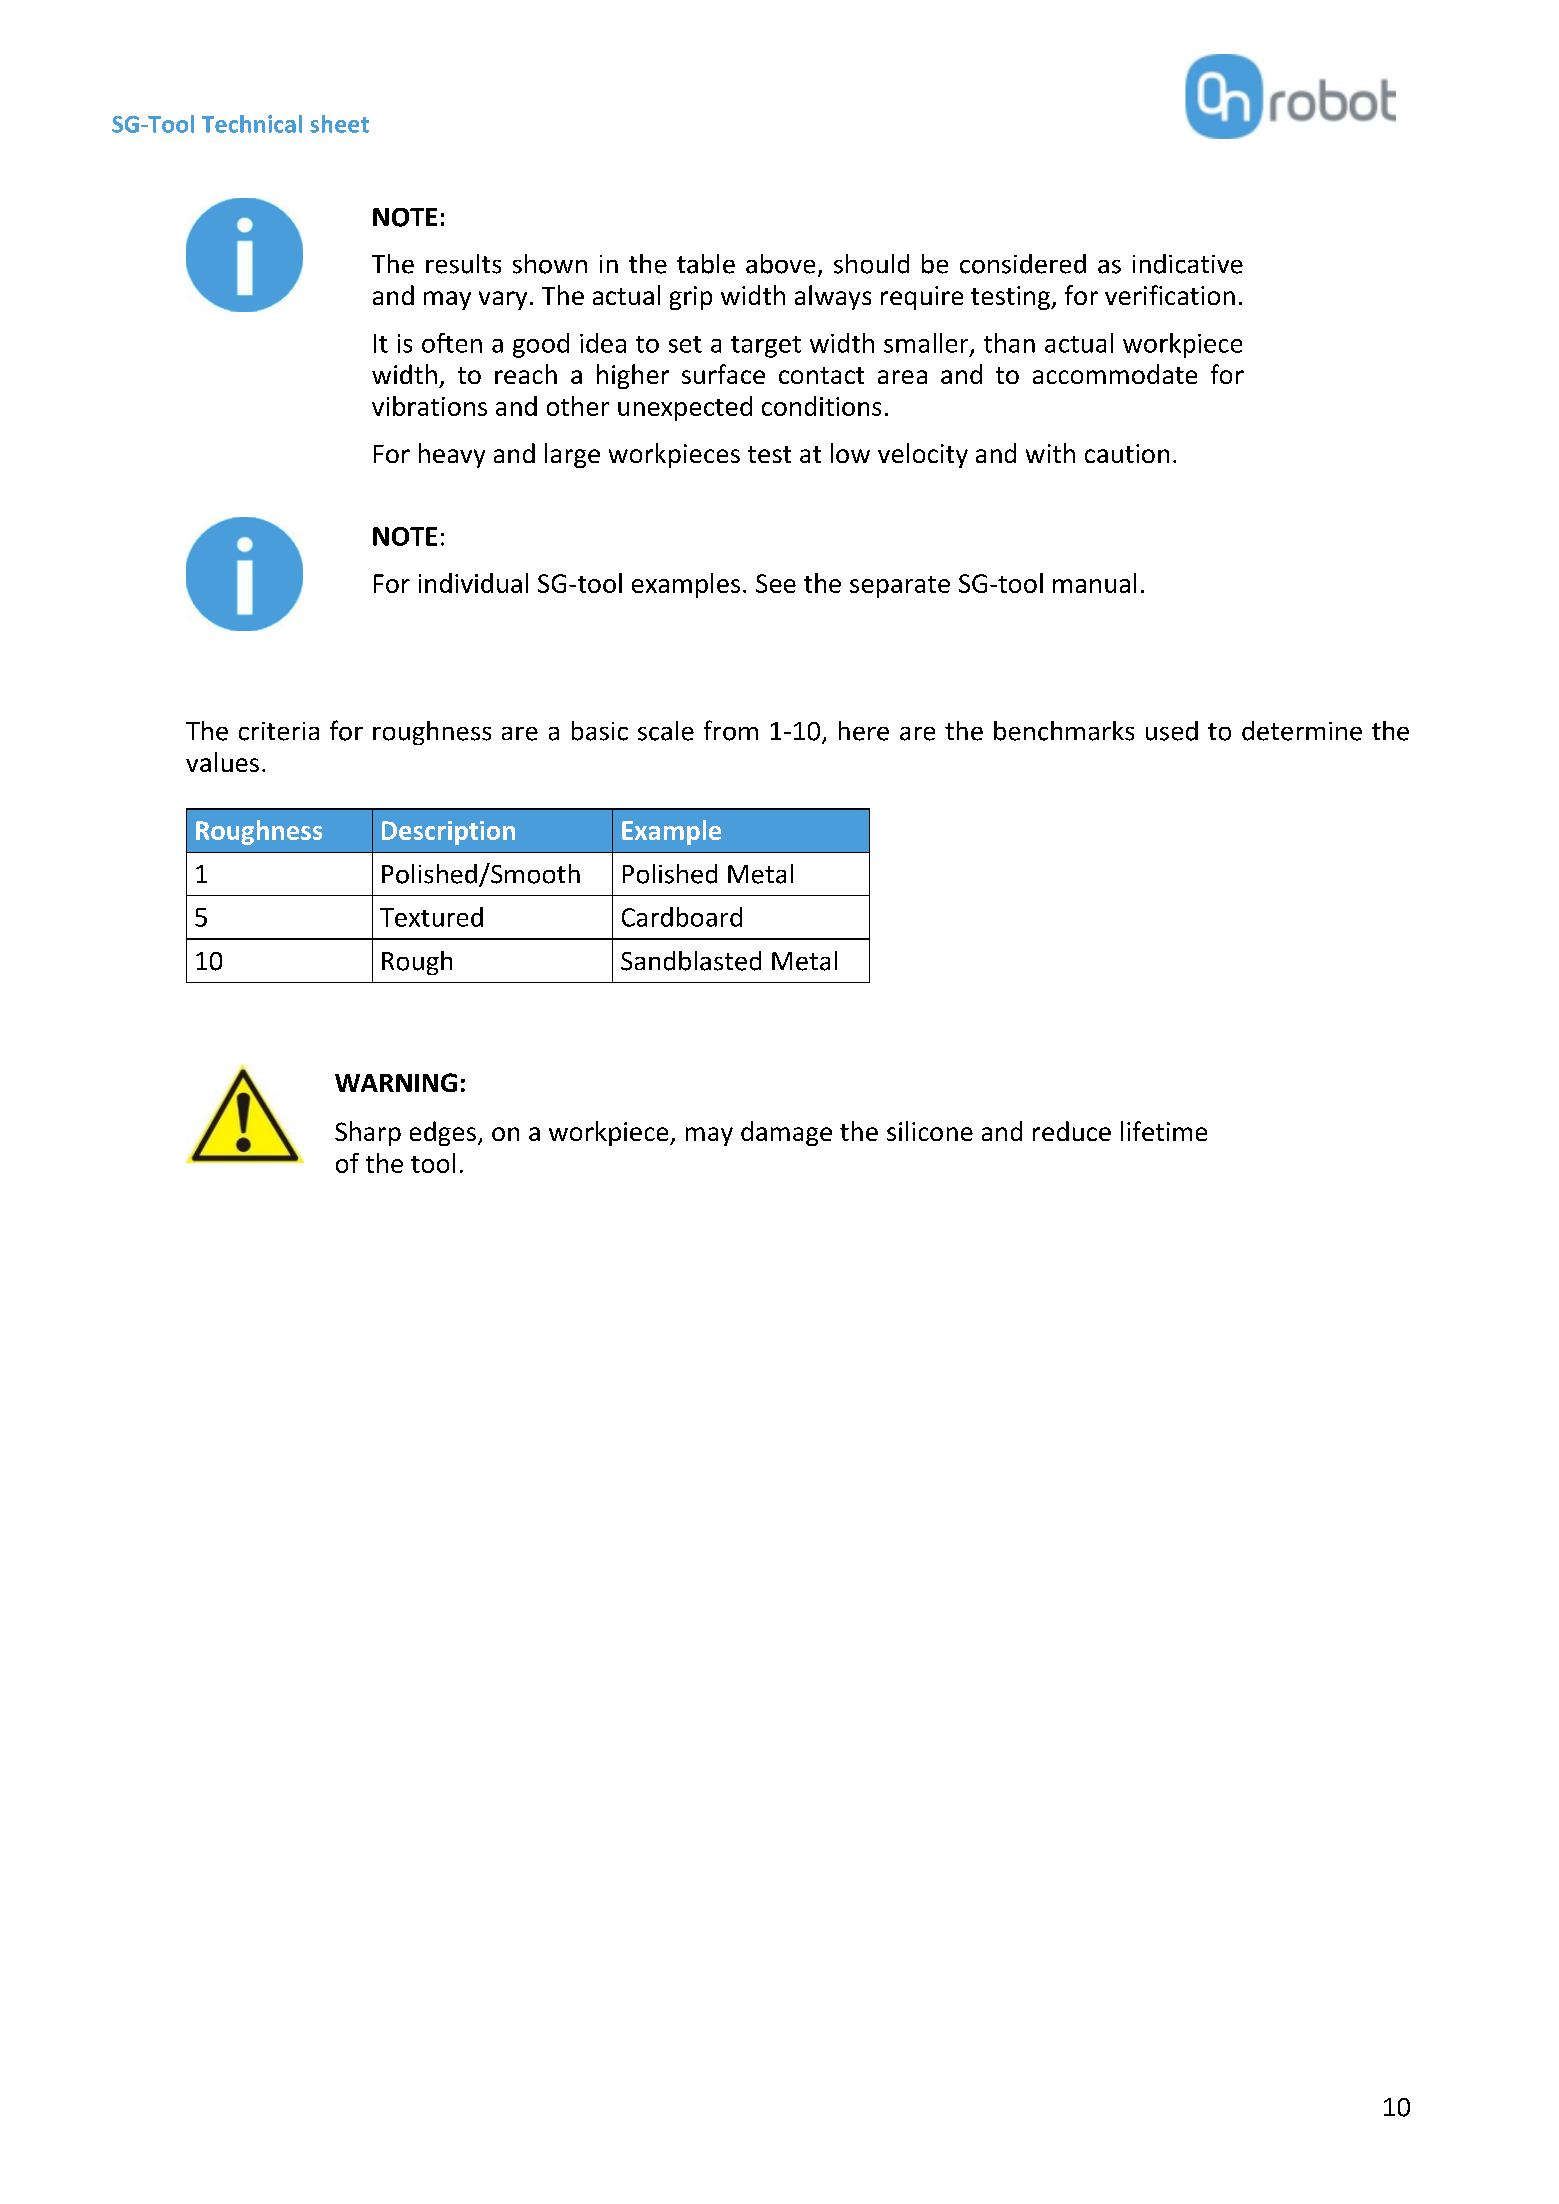 The image size is (1559, 2204). I want to click on indicative, so click(1188, 264).
